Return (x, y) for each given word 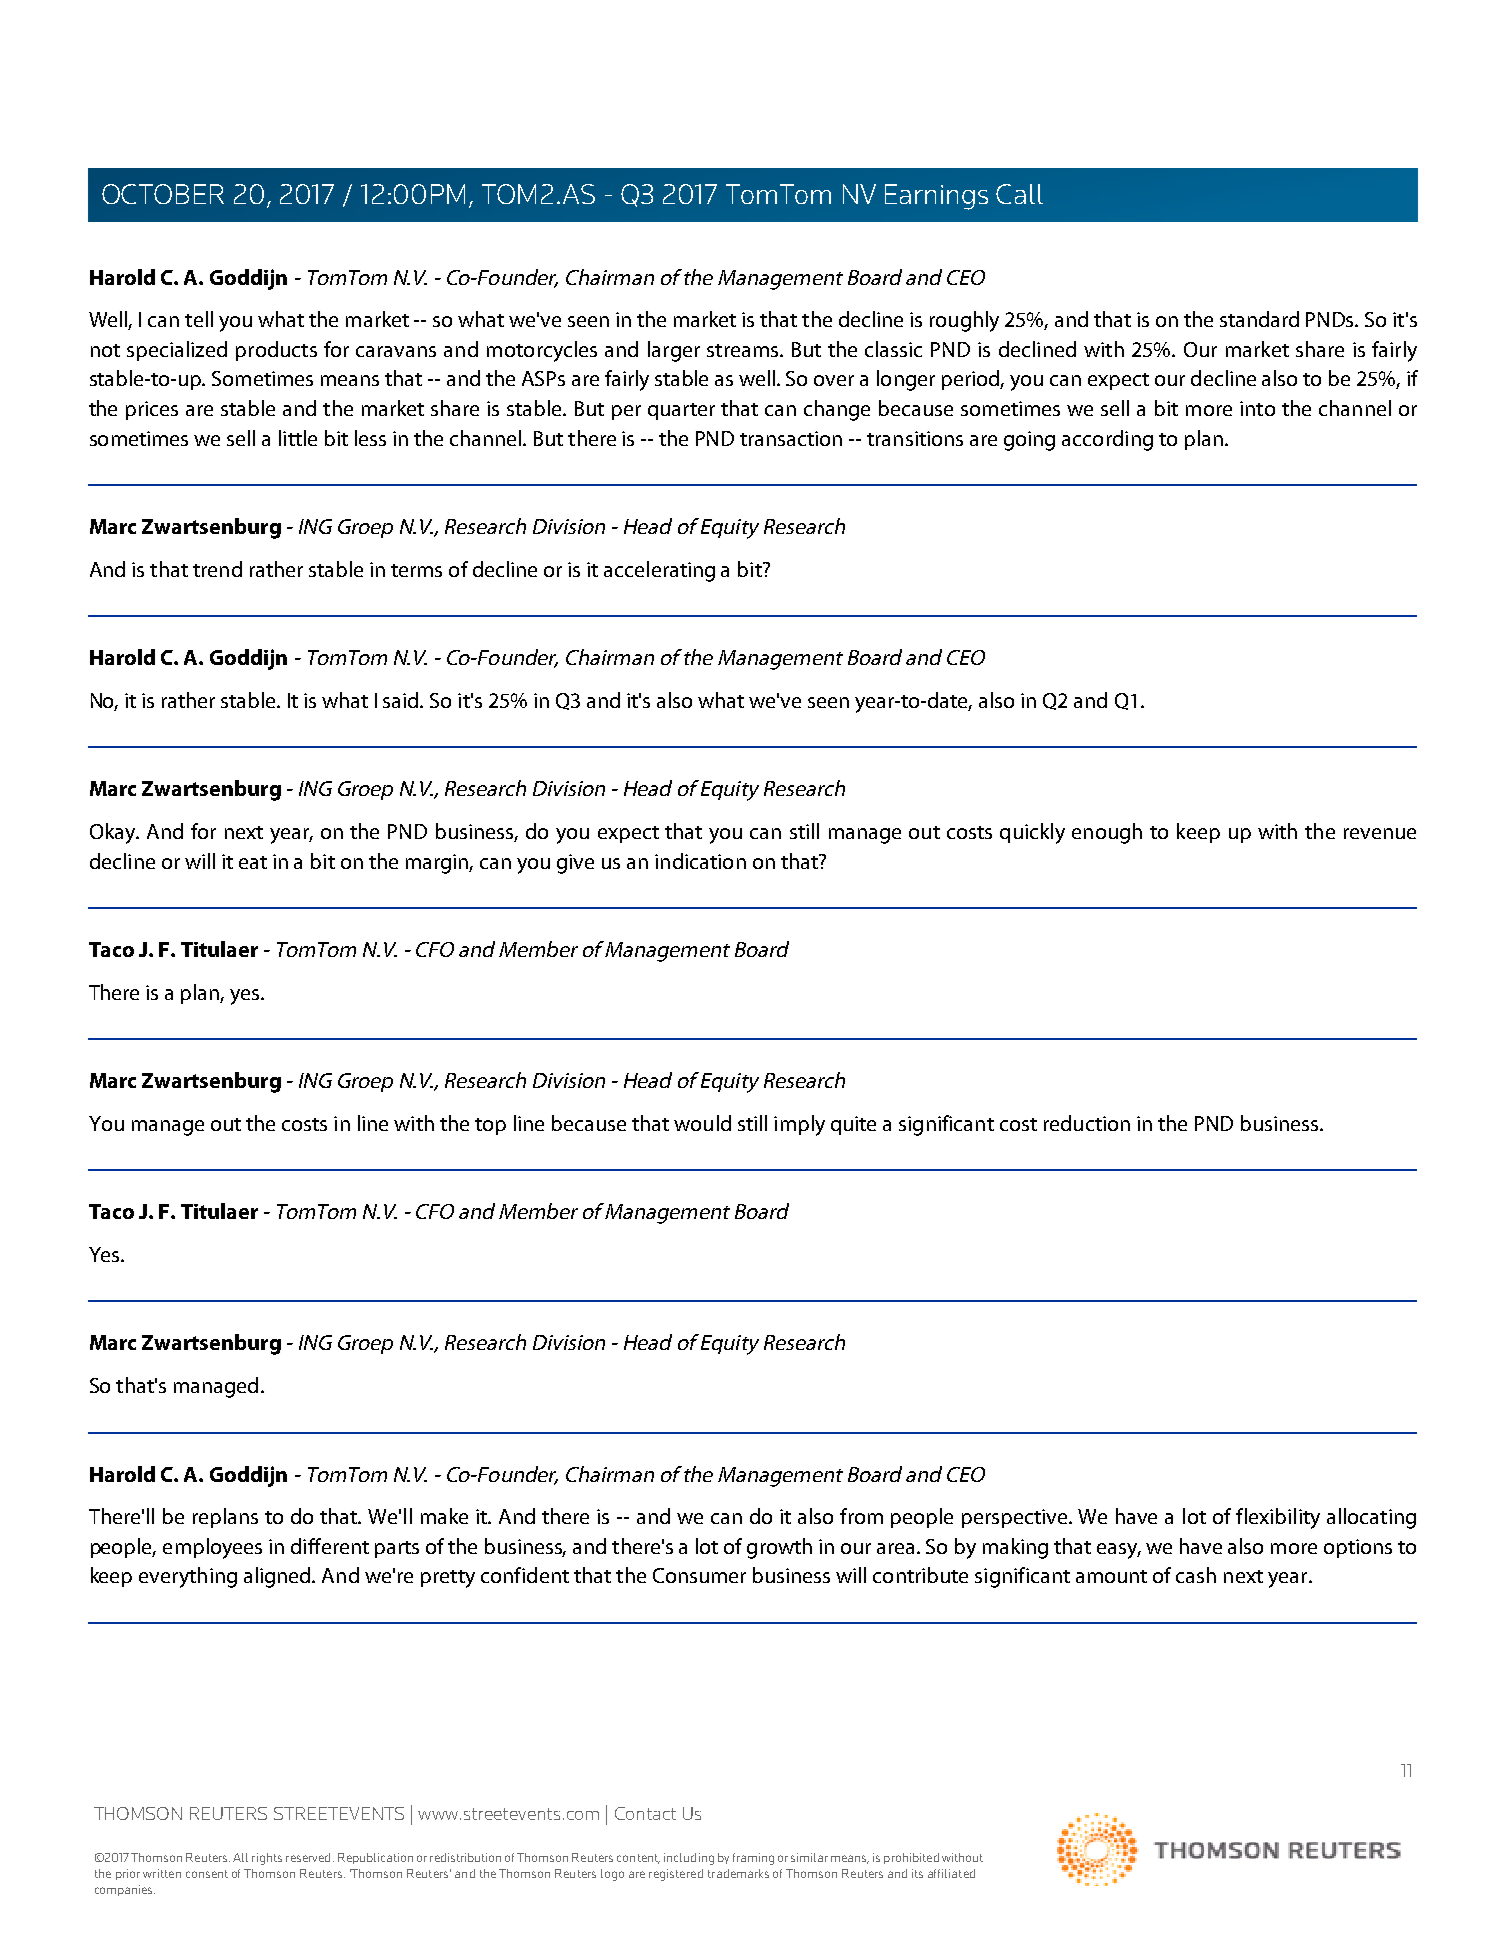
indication (700, 861)
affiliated (951, 1873)
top (490, 1126)
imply (799, 1125)
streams (744, 350)
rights (267, 1859)
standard (1259, 319)
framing (753, 1859)
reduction (1087, 1123)
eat (253, 862)
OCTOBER (163, 194)
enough (1107, 833)
